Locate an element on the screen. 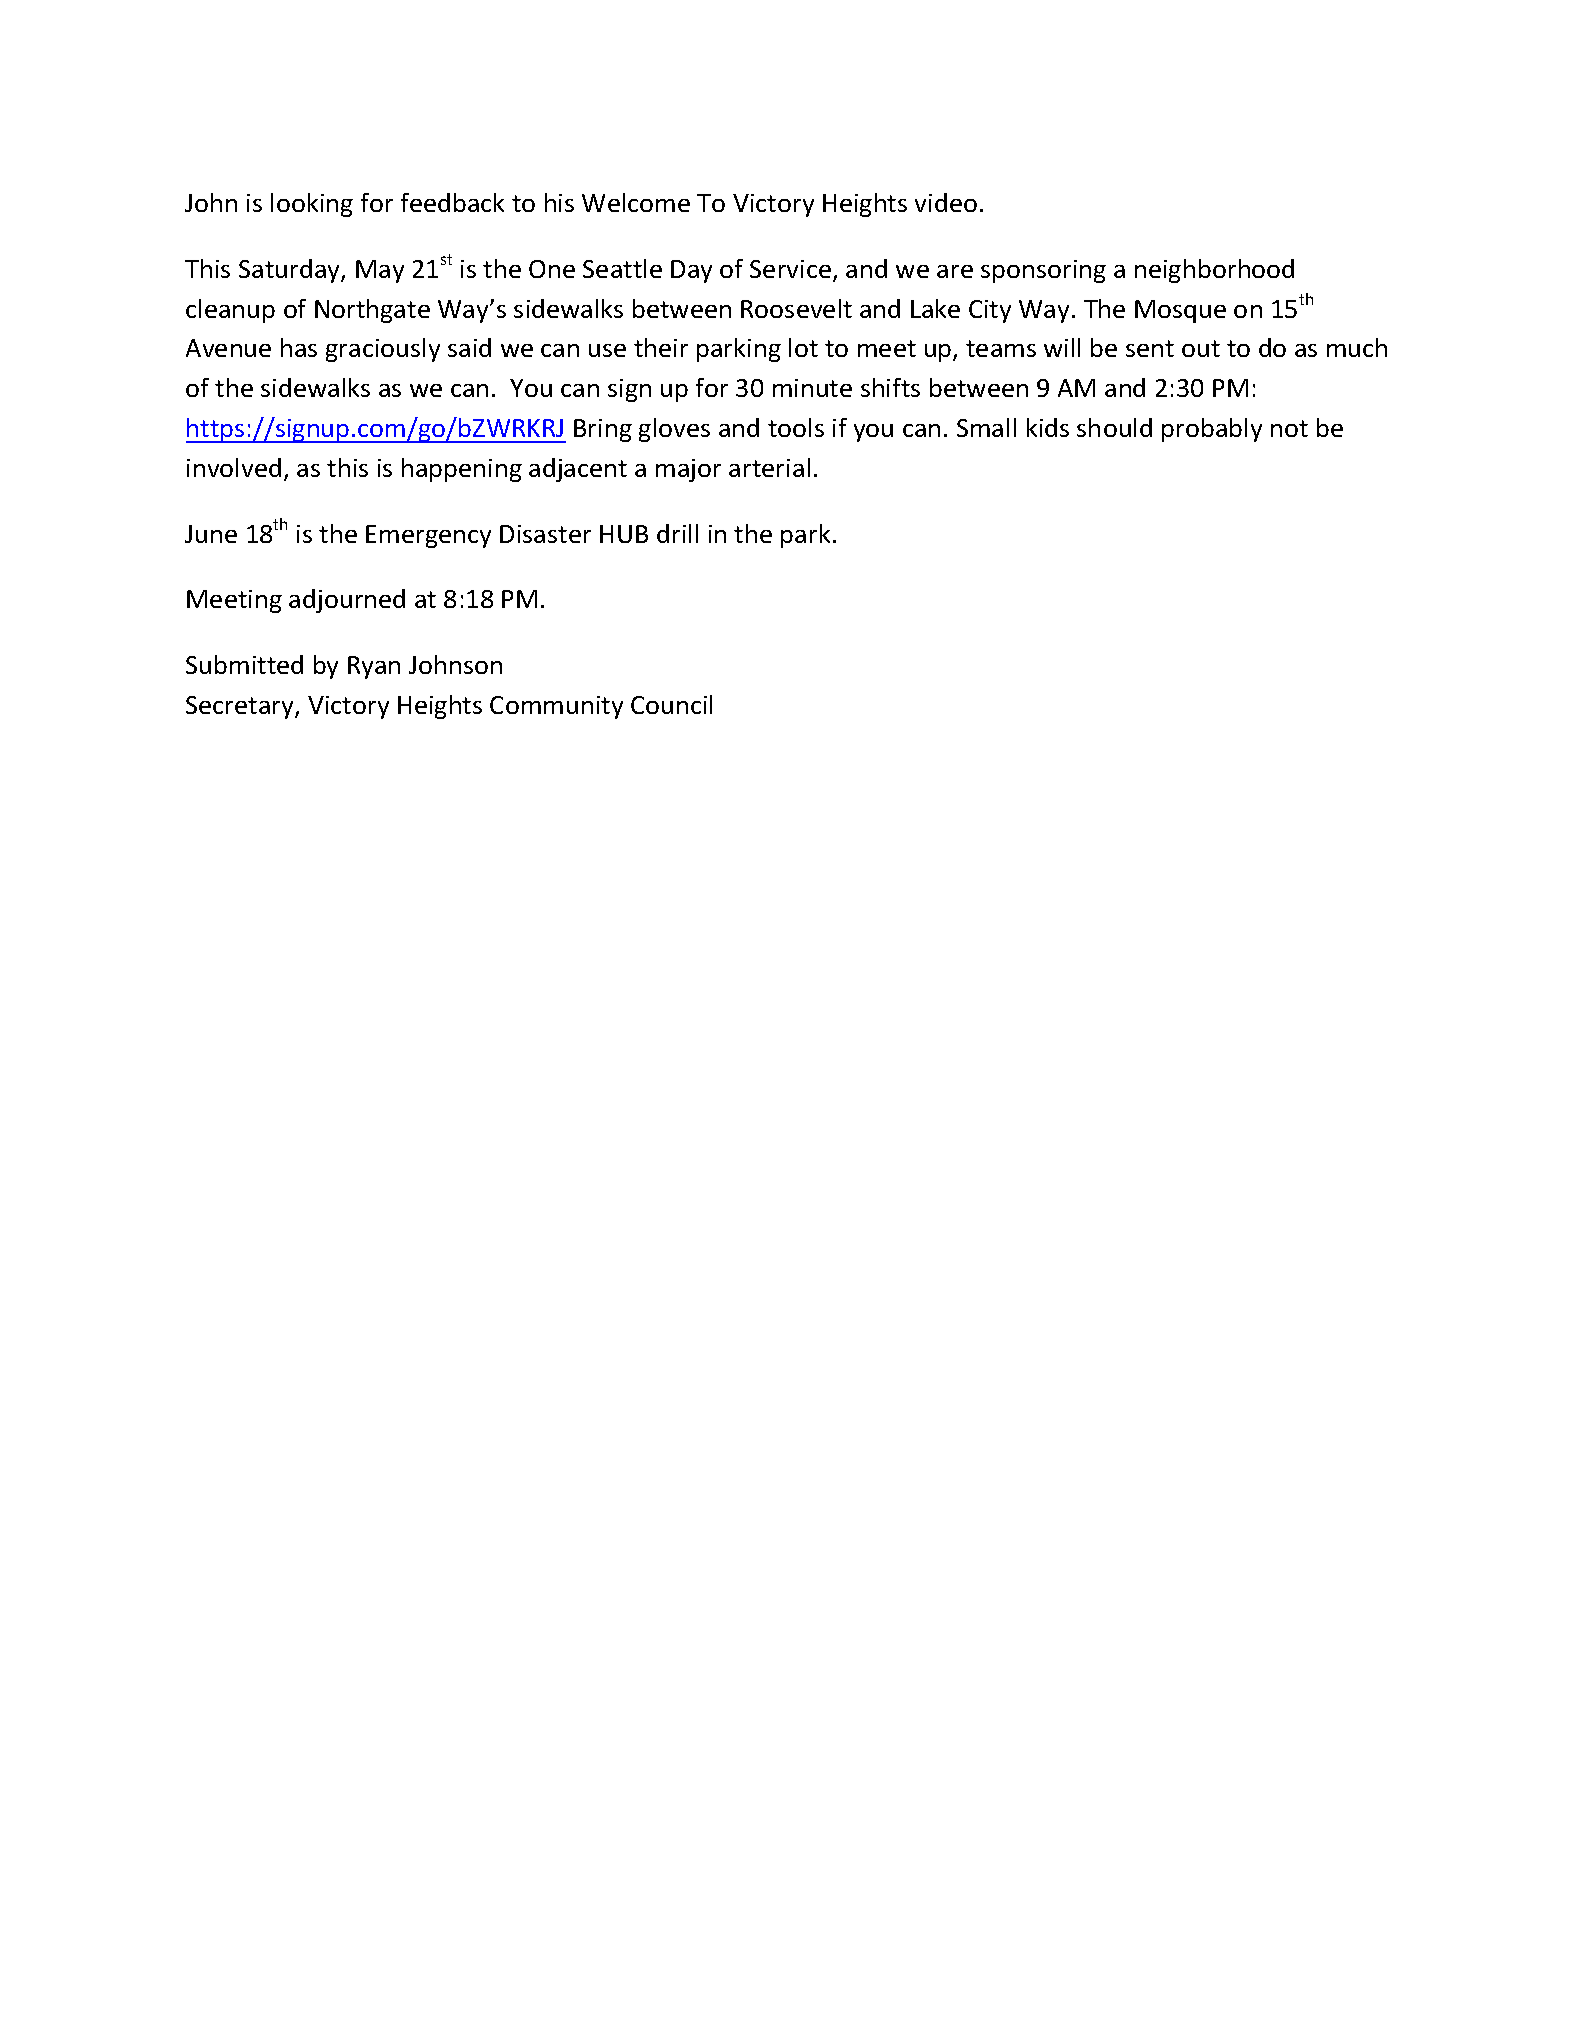  probably is located at coordinates (1212, 430).
